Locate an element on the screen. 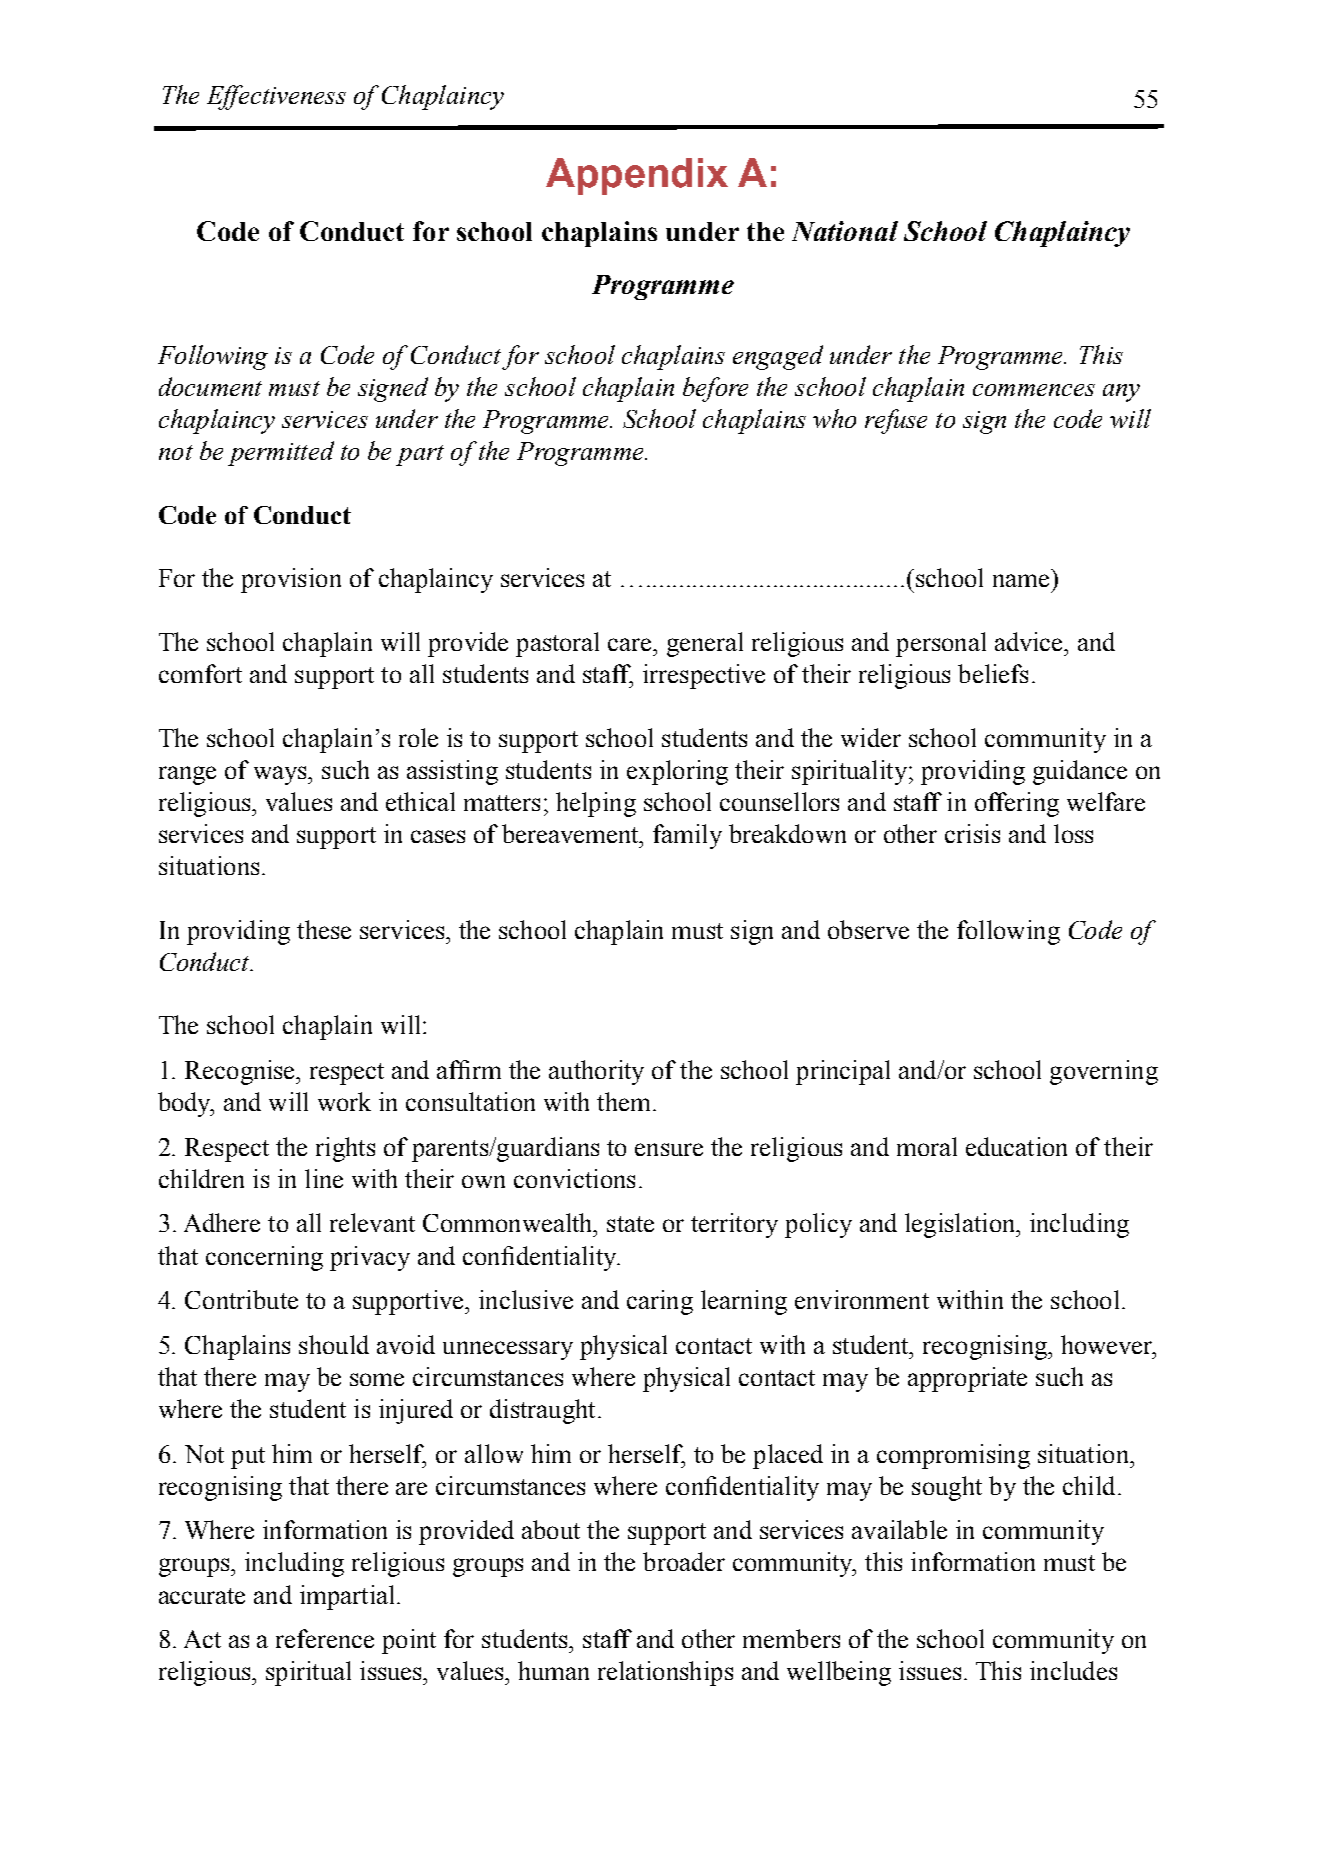  National is located at coordinates (845, 231).
